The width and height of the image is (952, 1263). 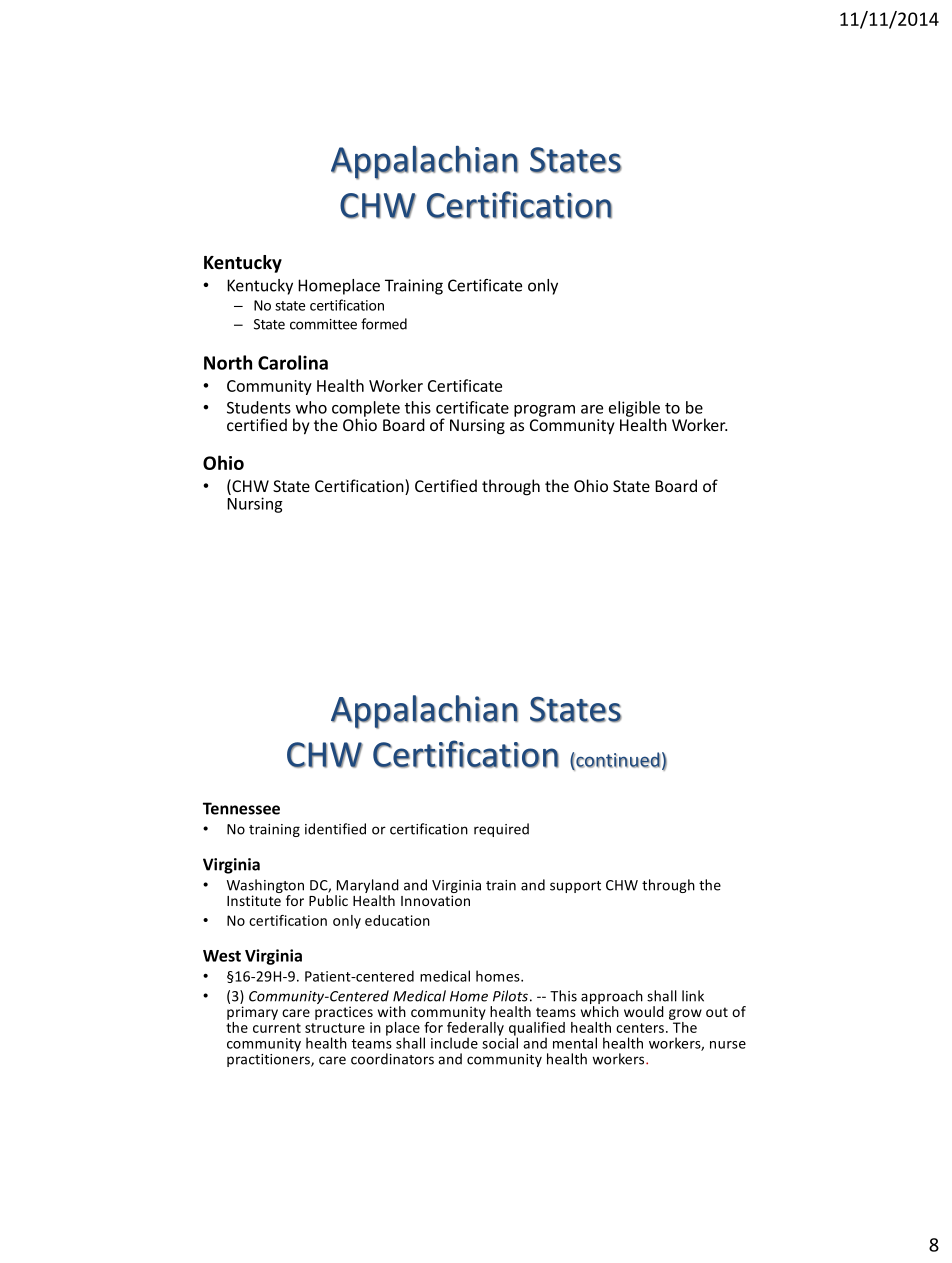 What do you see at coordinates (384, 324) in the image?
I see `formed` at bounding box center [384, 324].
